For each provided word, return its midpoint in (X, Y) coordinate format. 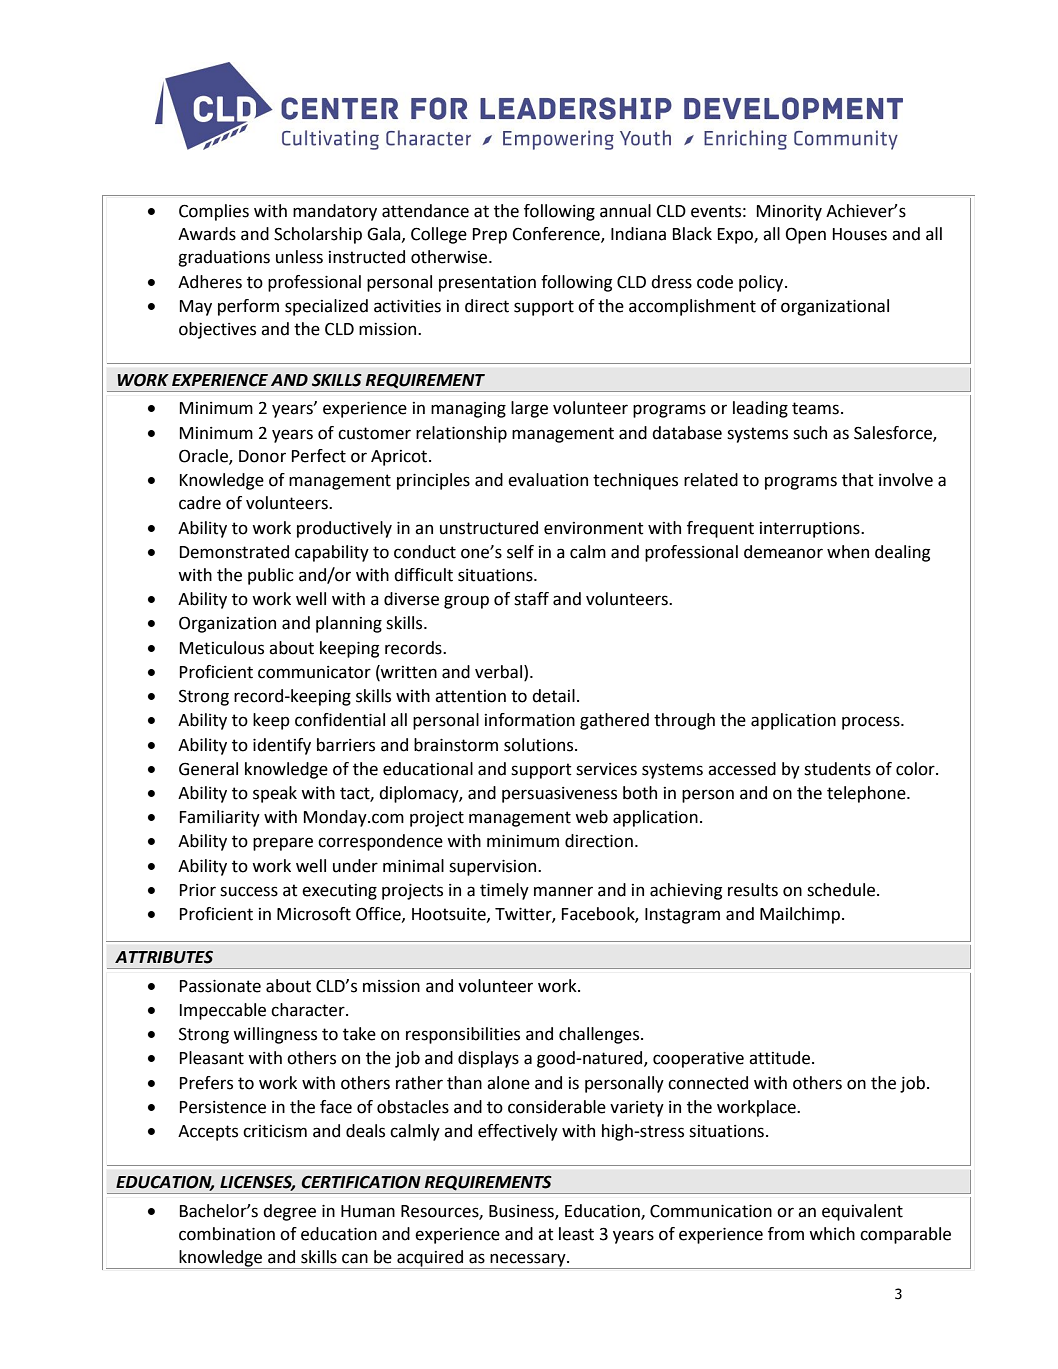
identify (282, 746)
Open (806, 235)
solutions (540, 745)
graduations (224, 258)
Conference (557, 235)
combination (227, 1234)
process (872, 723)
